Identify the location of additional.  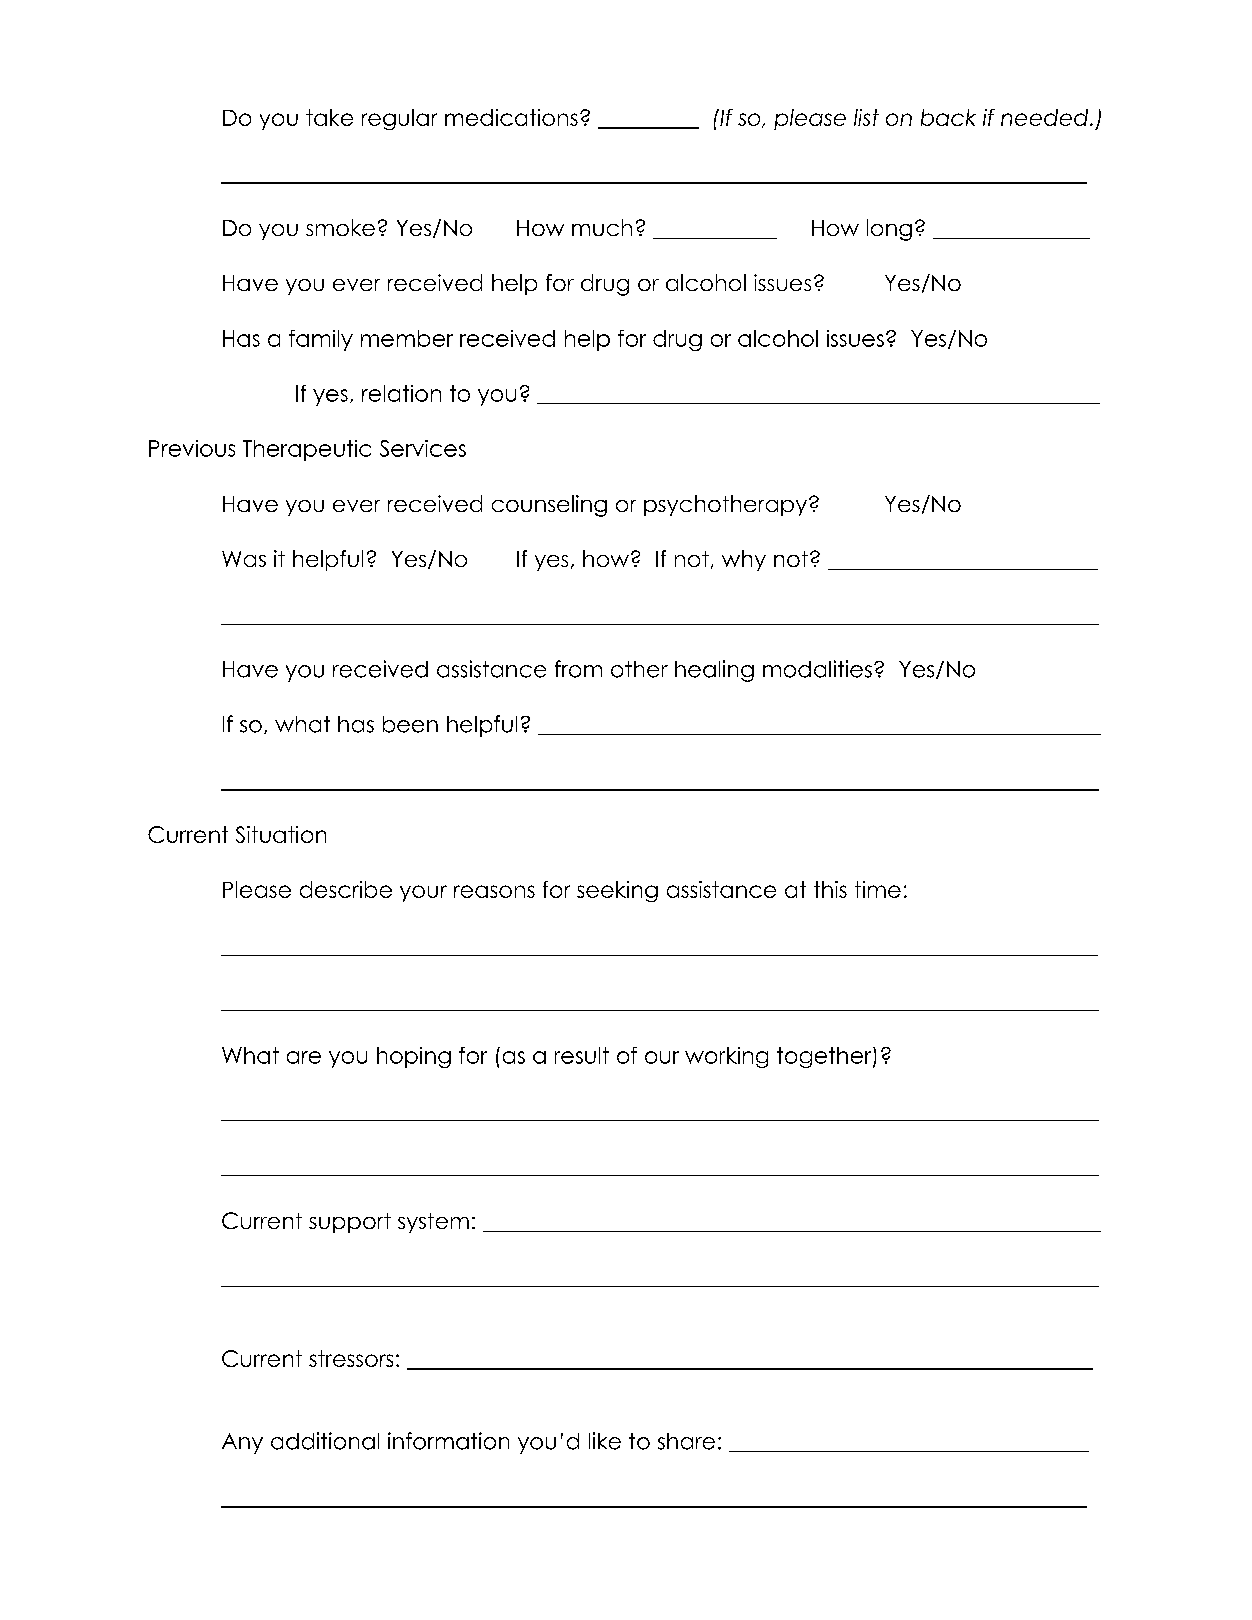
(325, 1441).
